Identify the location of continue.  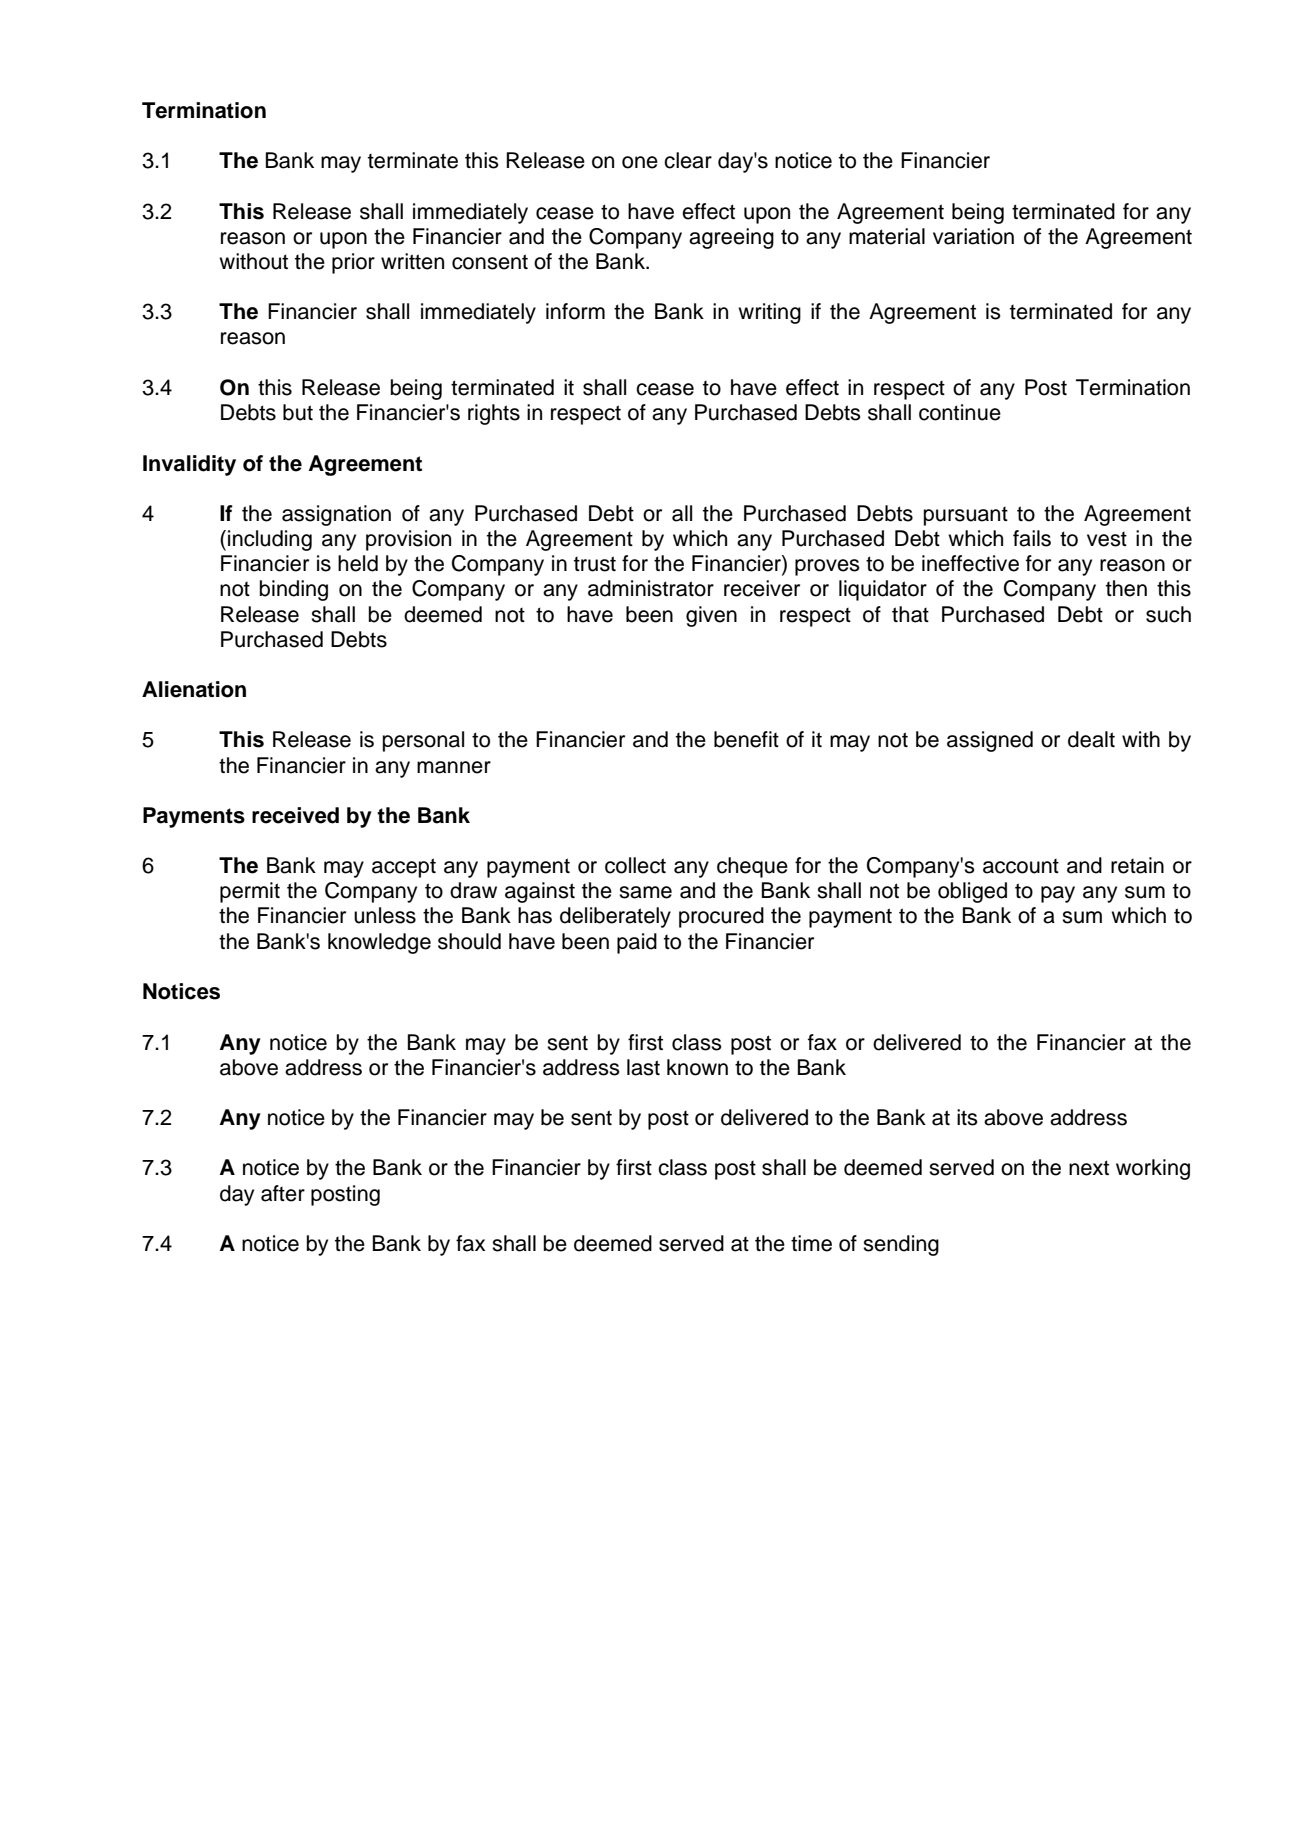
(960, 412).
